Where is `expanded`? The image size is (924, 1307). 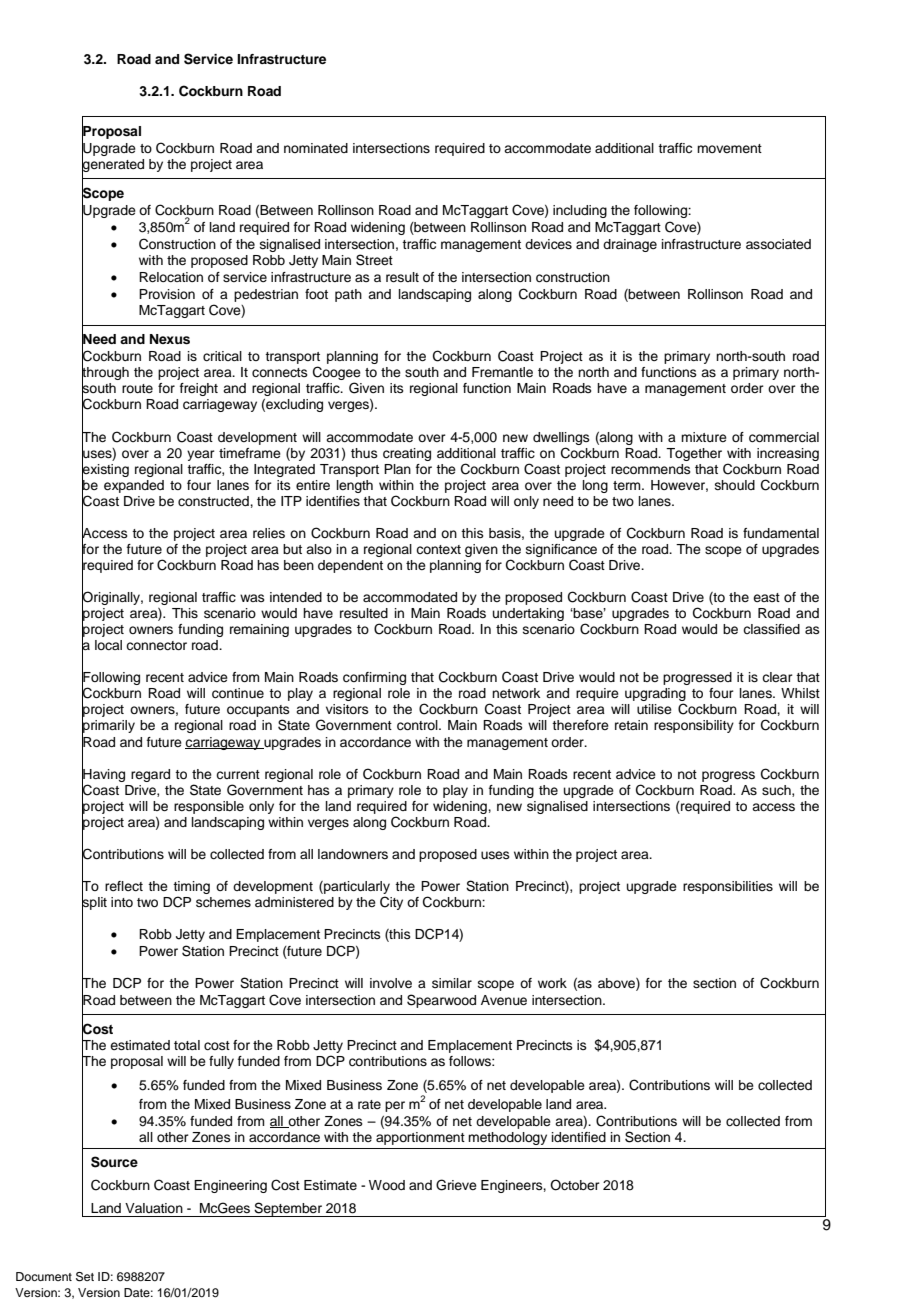 expanded is located at coordinates (134, 486).
